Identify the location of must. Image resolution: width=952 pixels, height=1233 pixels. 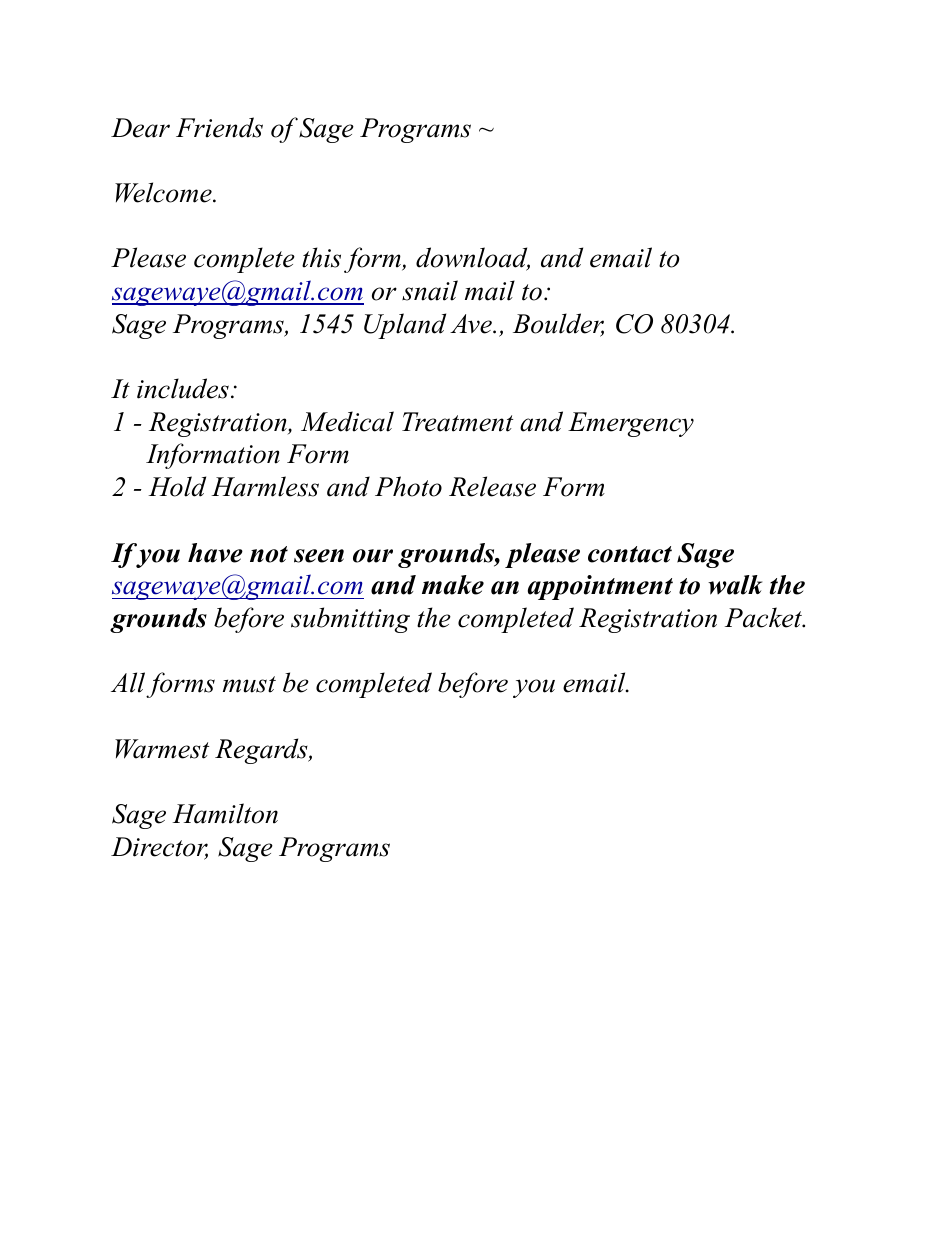
(249, 684).
